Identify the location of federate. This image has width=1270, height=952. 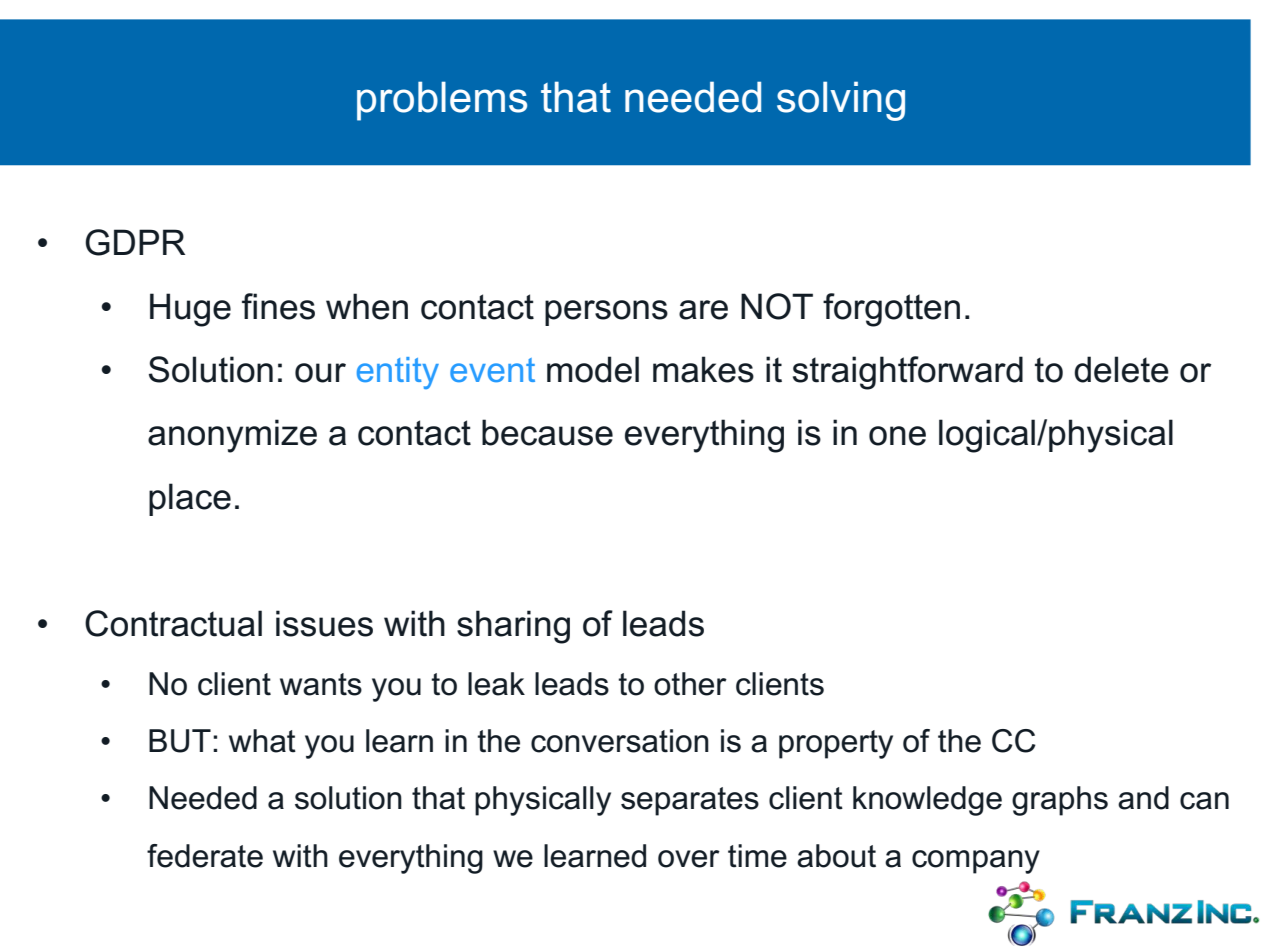
(205, 856).
